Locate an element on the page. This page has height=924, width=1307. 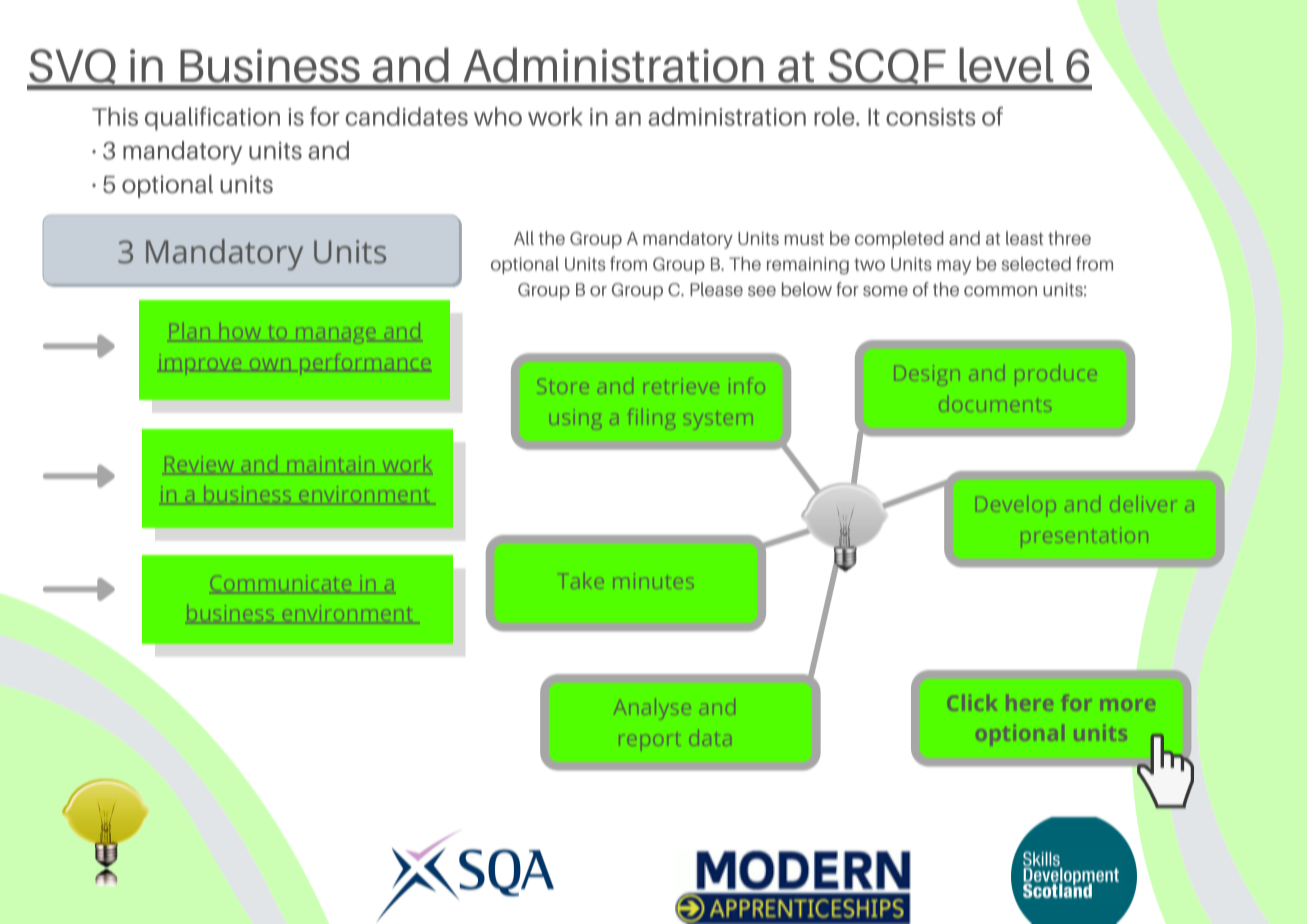
who is located at coordinates (498, 116).
